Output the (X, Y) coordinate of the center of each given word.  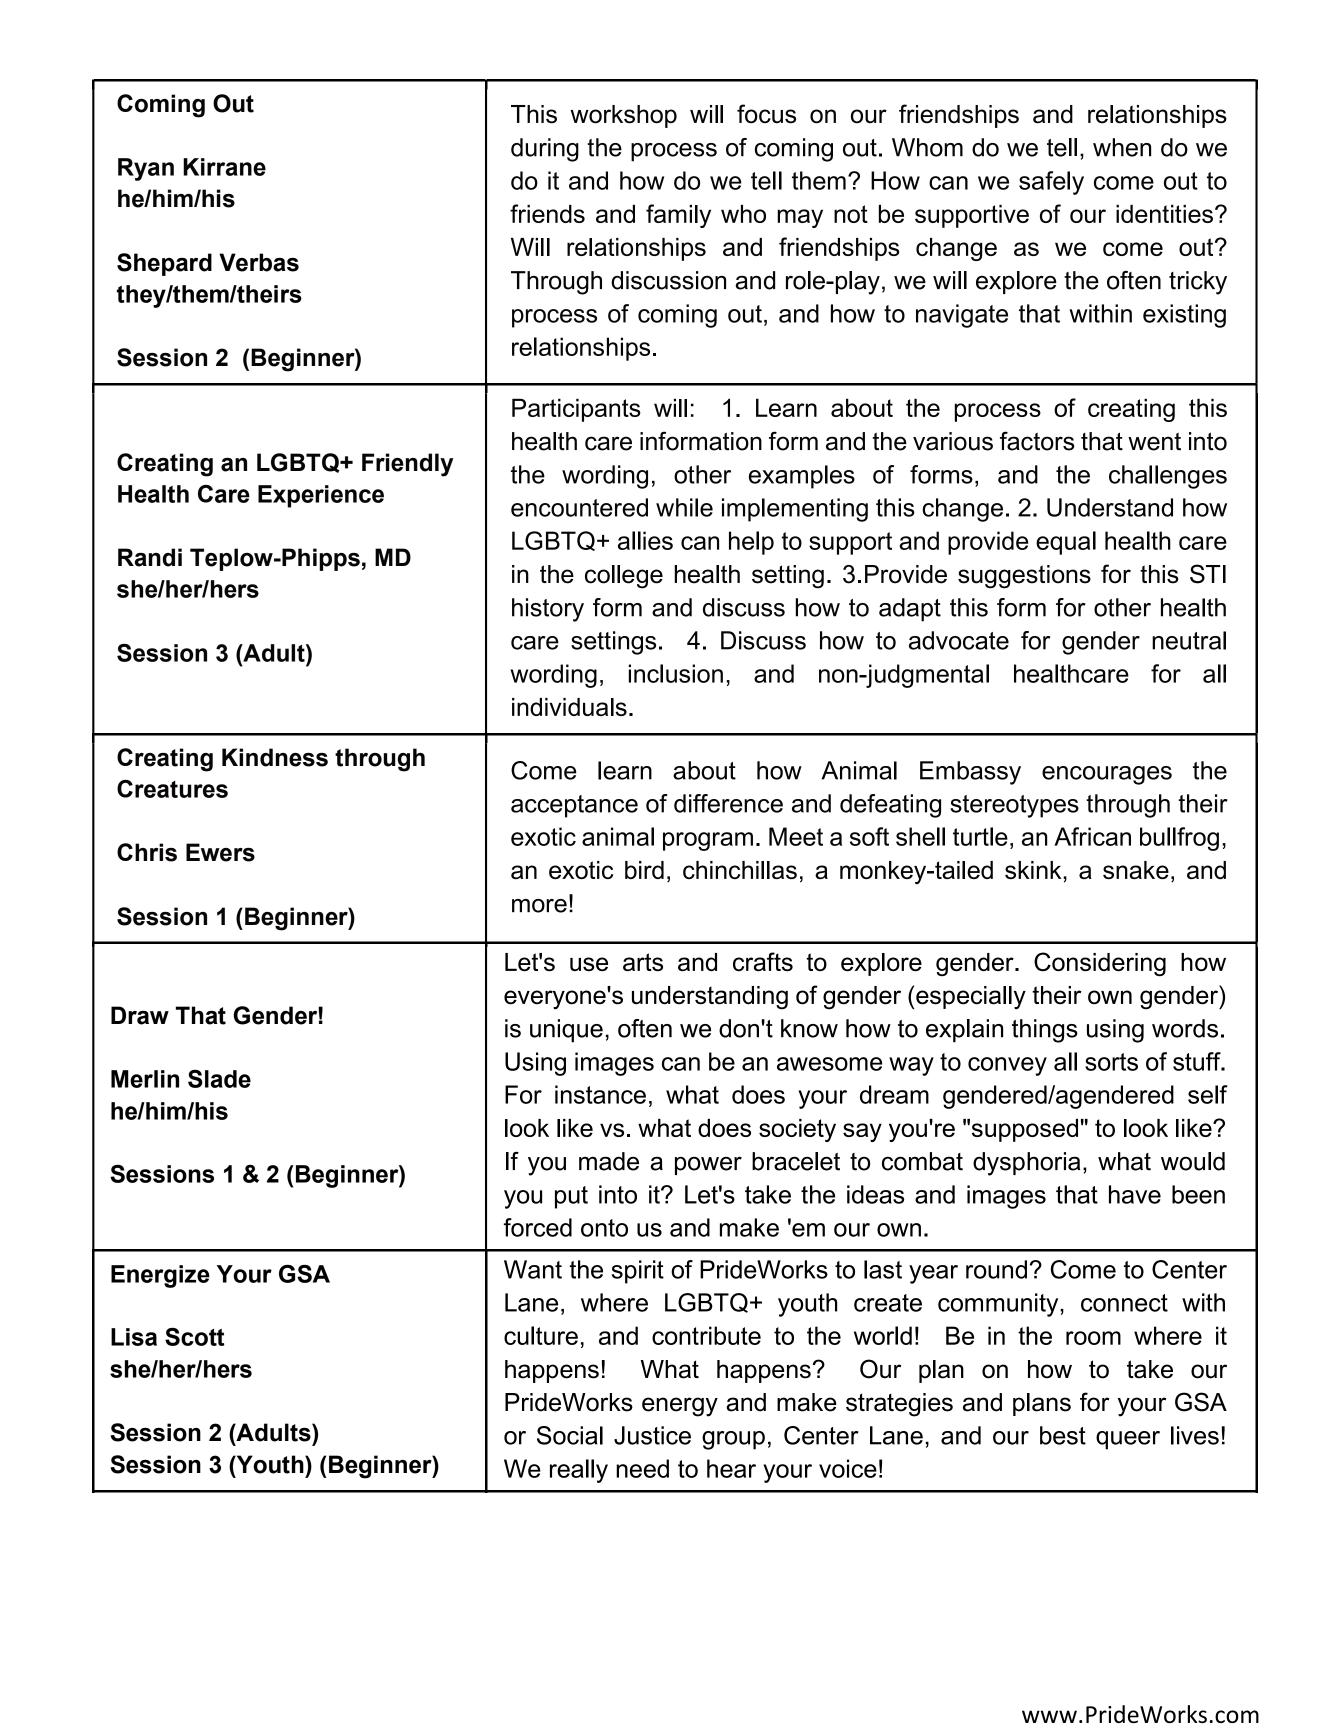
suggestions (1024, 577)
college (624, 577)
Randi (150, 557)
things (1045, 1031)
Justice (652, 1435)
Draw (140, 1015)
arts (643, 962)
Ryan (146, 169)
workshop (623, 116)
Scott (194, 1337)
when (1122, 147)
